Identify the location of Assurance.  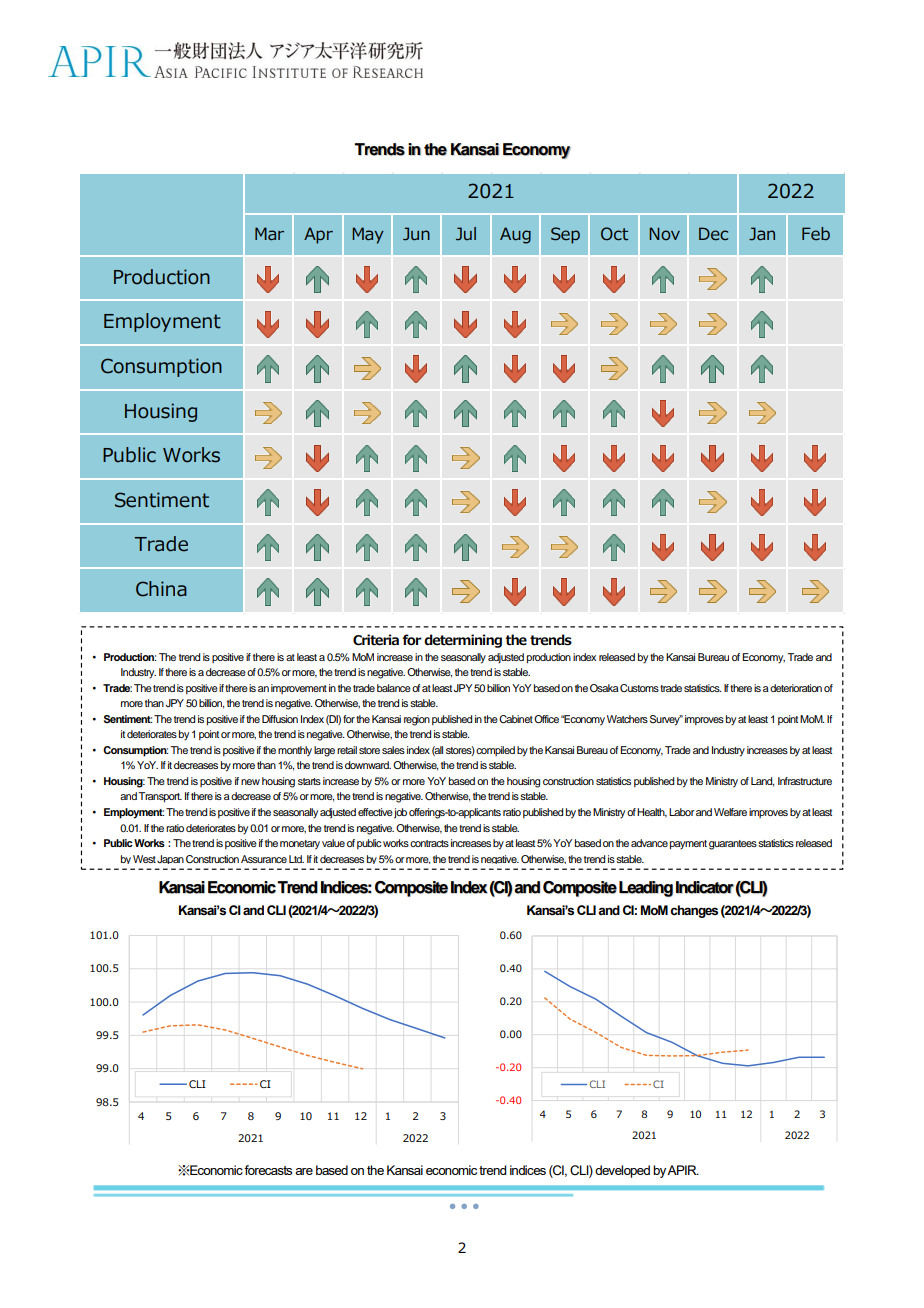
(264, 859).
